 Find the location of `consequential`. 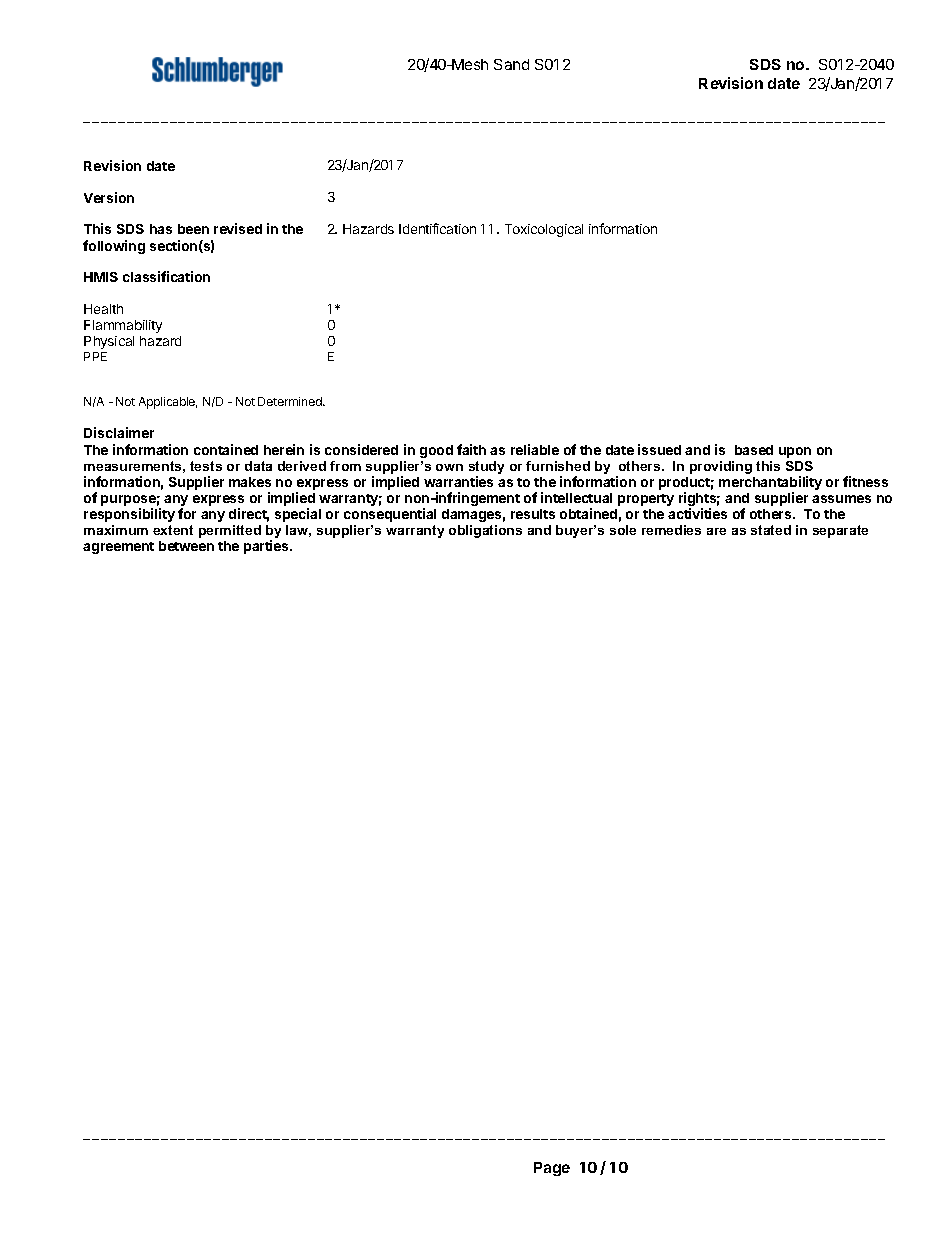

consequential is located at coordinates (390, 515).
